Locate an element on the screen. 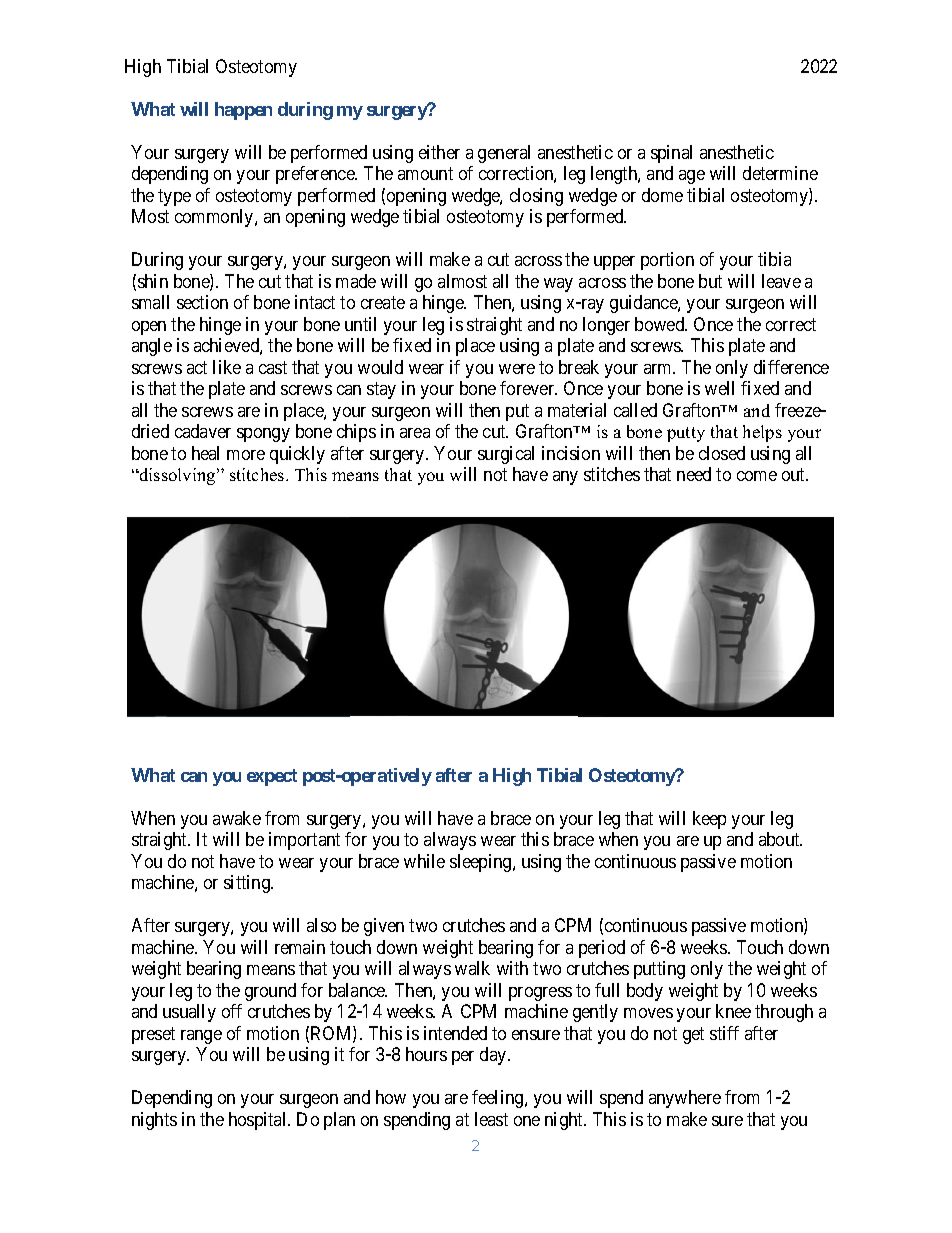 The width and height of the screenshot is (952, 1233). need is located at coordinates (694, 474).
